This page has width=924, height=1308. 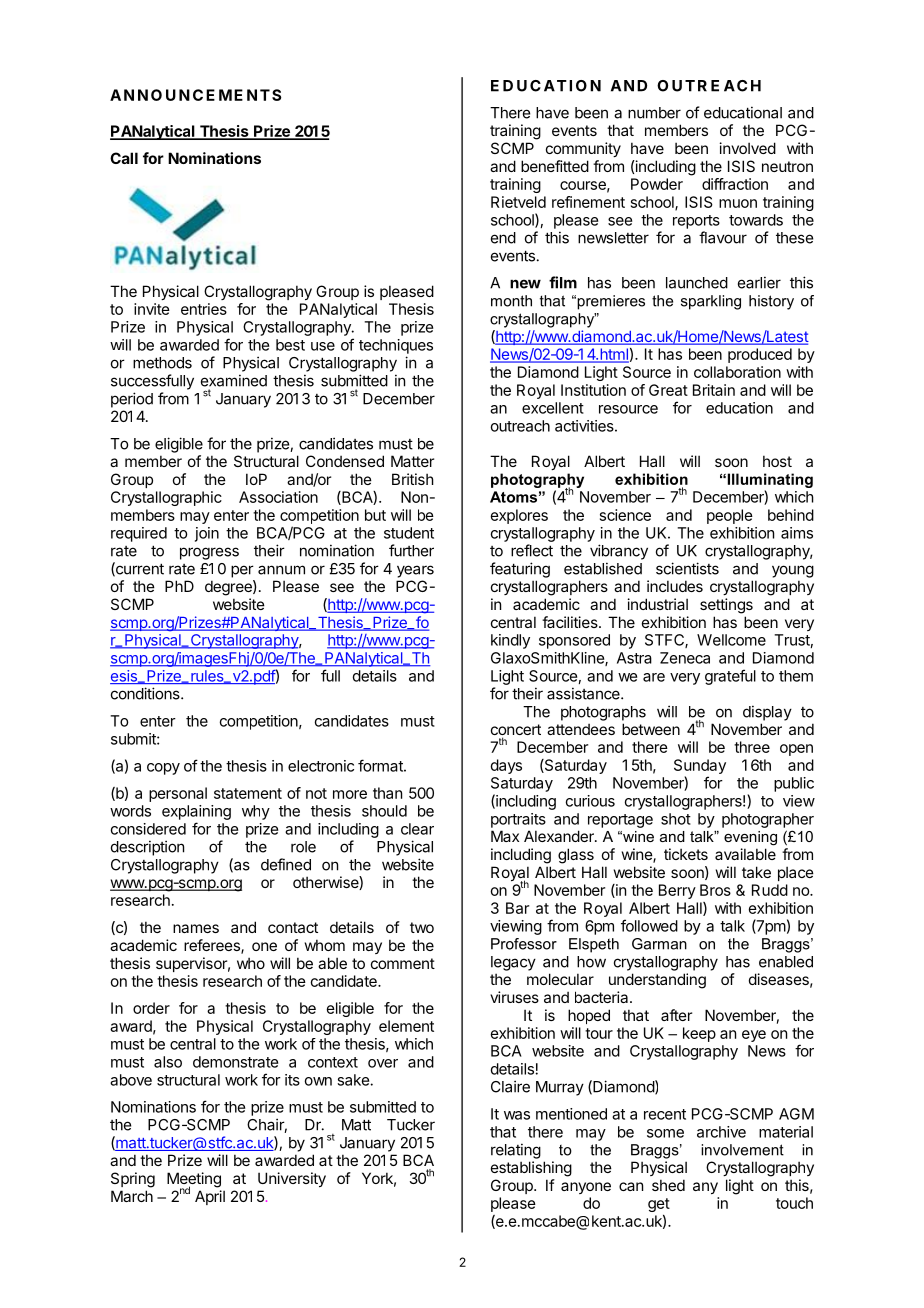 I want to click on conditions, so click(x=146, y=693).
